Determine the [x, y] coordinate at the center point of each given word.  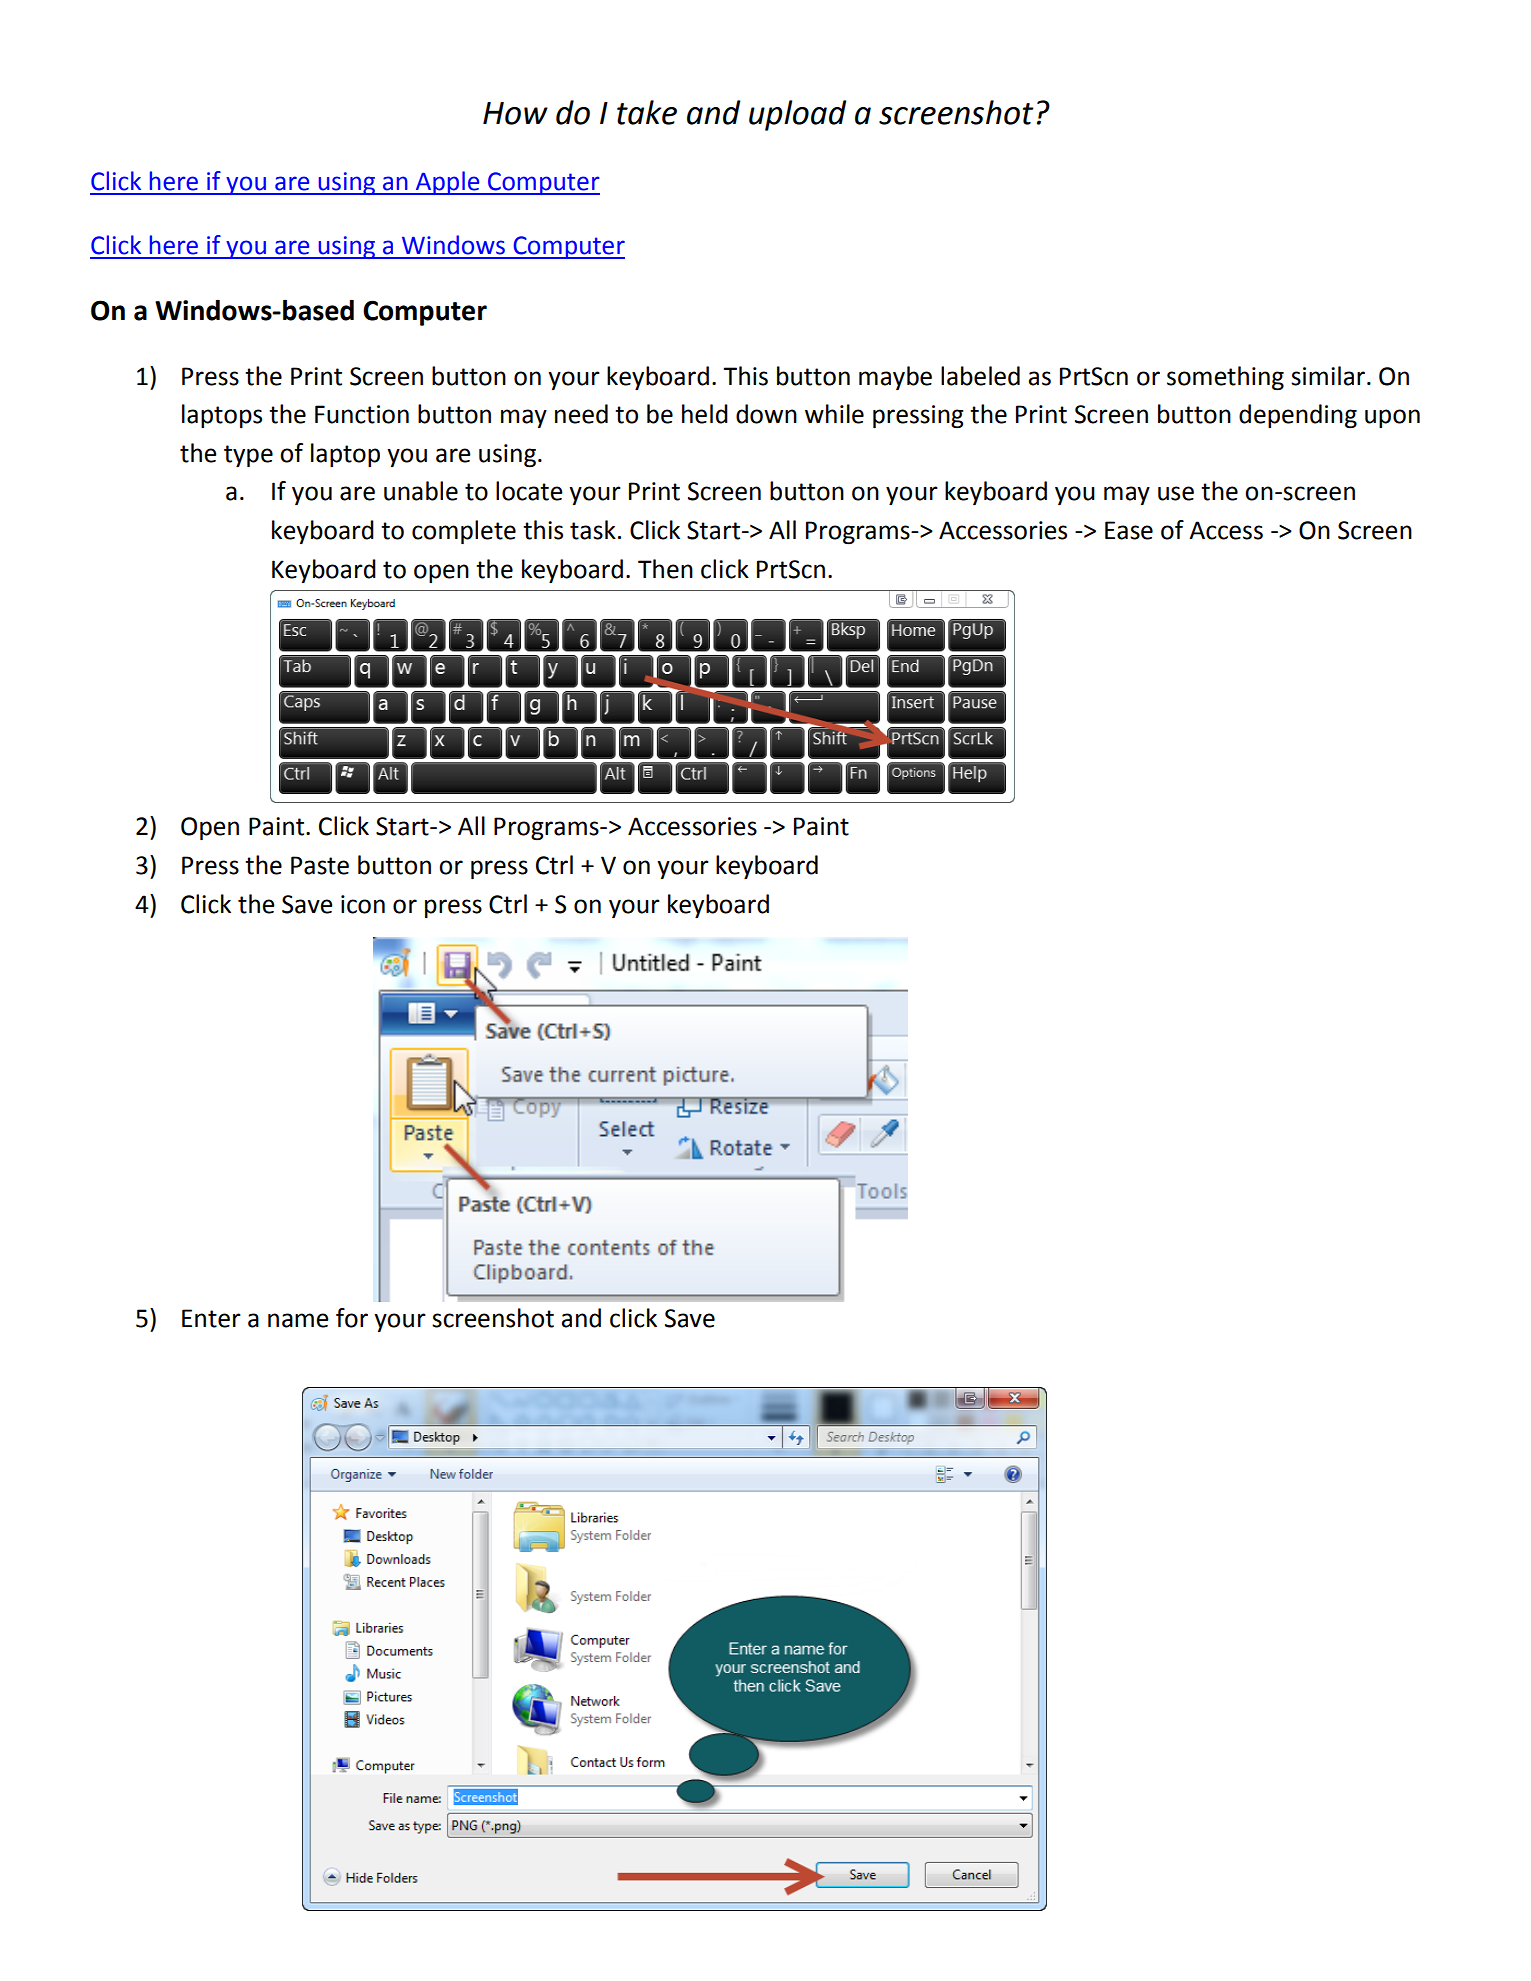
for [352, 1318]
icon [363, 904]
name [298, 1320]
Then [665, 569]
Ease [1129, 530]
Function [362, 414]
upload [797, 115]
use [1176, 493]
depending [1298, 416]
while [834, 414]
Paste [320, 865]
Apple [448, 183]
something [1225, 378]
